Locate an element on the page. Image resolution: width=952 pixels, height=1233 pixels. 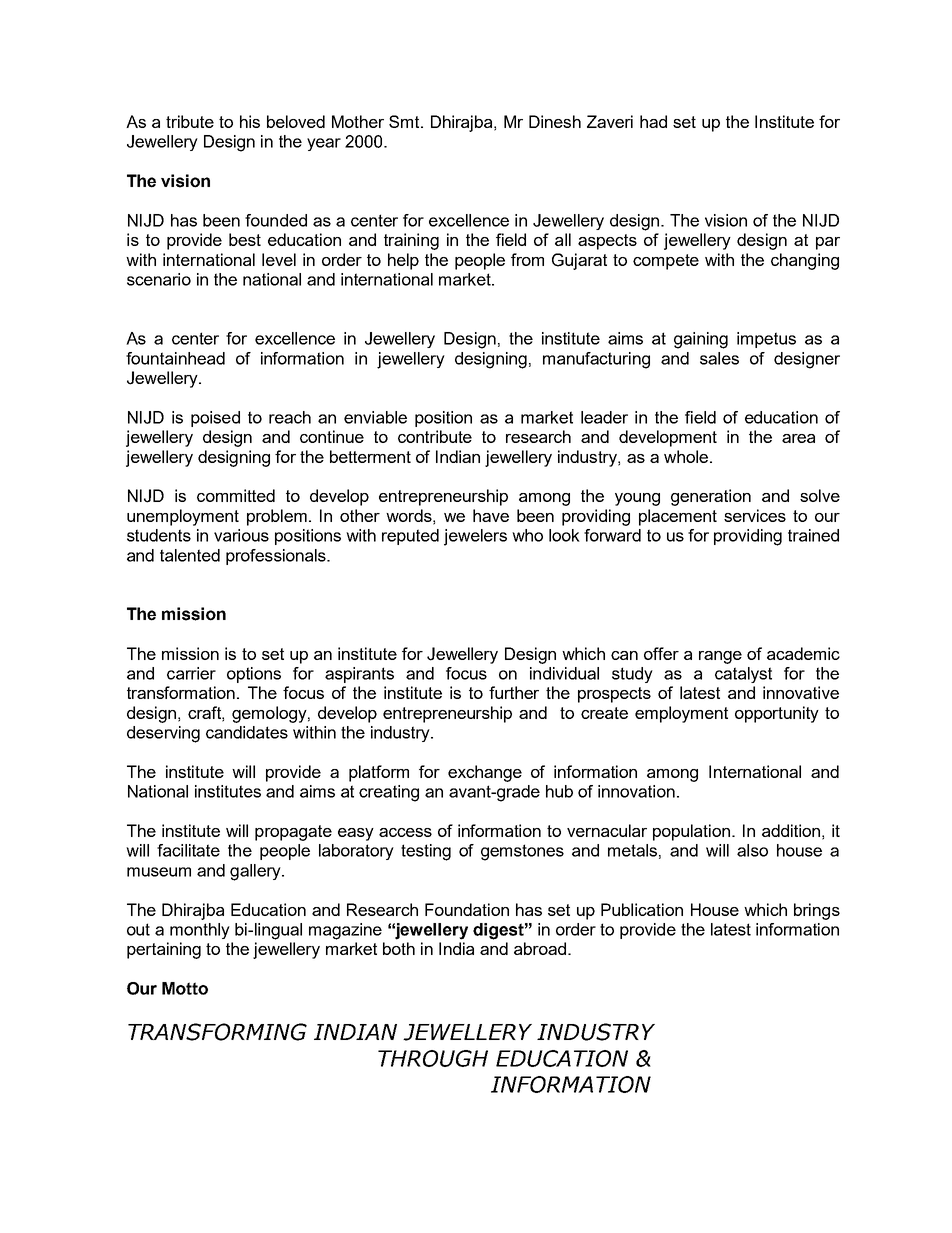
opportunity is located at coordinates (777, 714).
